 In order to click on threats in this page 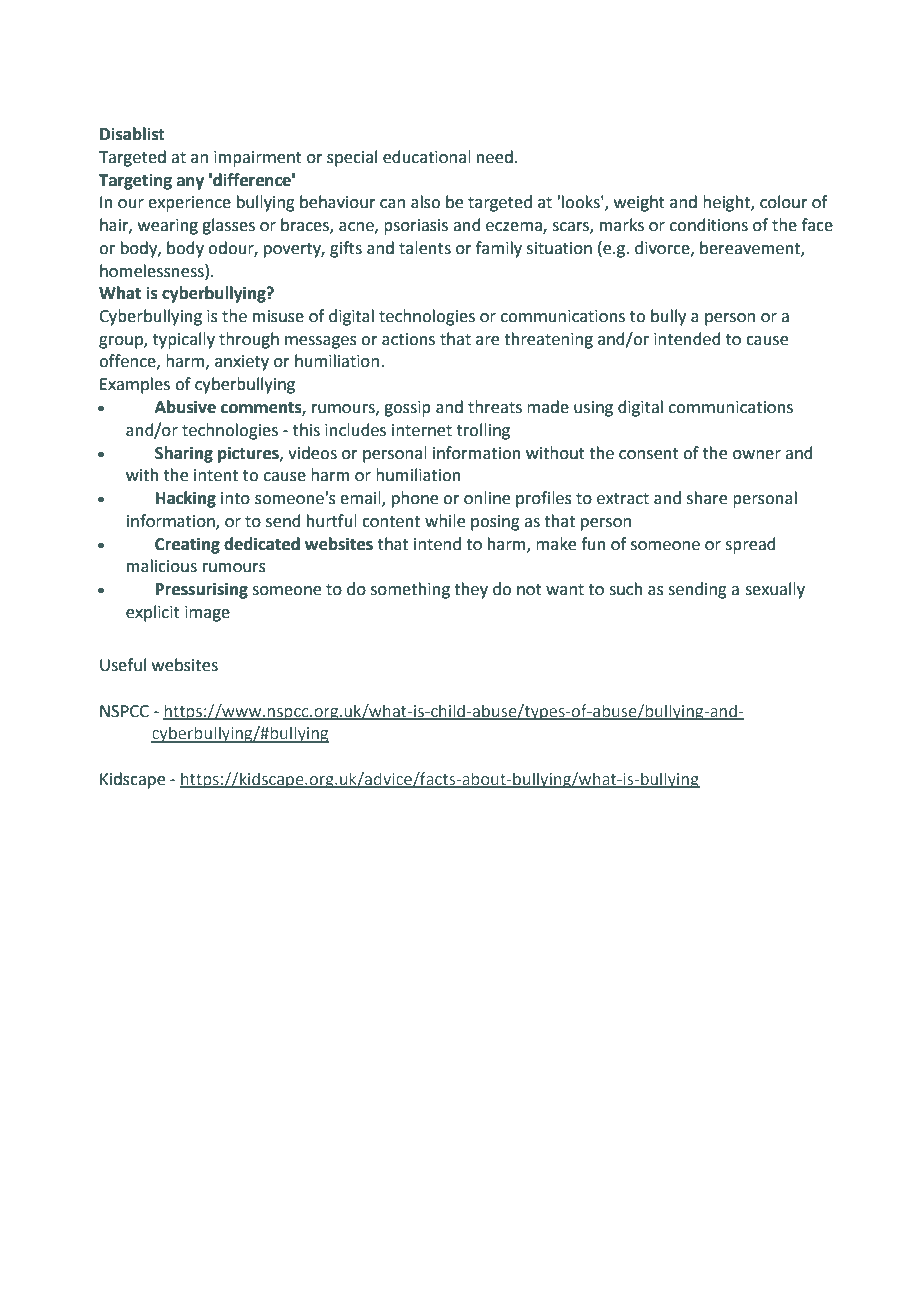, I will do `click(495, 407)`.
